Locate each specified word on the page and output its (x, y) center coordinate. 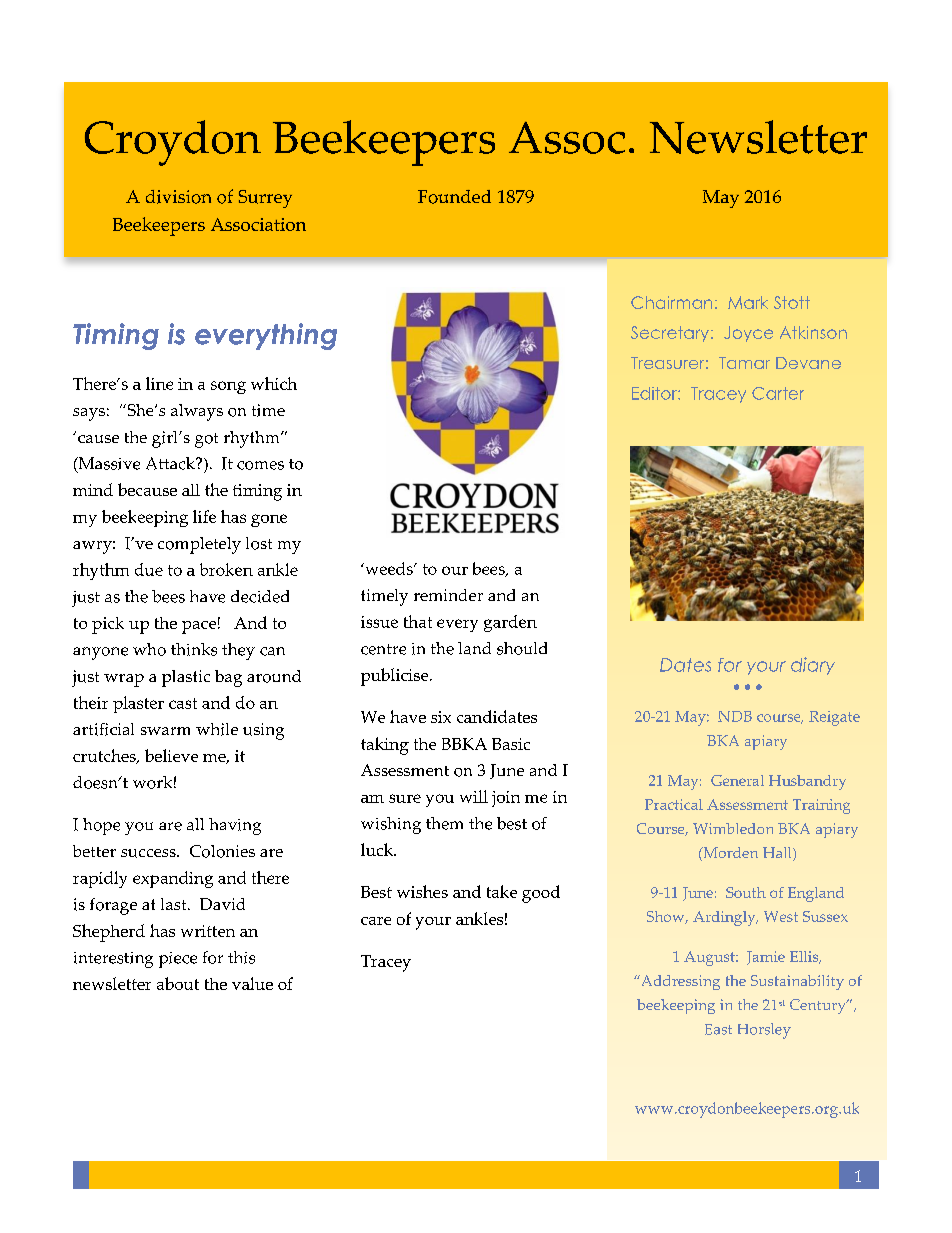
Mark (748, 302)
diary (813, 666)
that (418, 621)
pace (199, 627)
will (474, 796)
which (274, 383)
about (178, 983)
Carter (778, 393)
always (197, 412)
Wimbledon (733, 828)
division (178, 197)
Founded (454, 197)
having (235, 826)
